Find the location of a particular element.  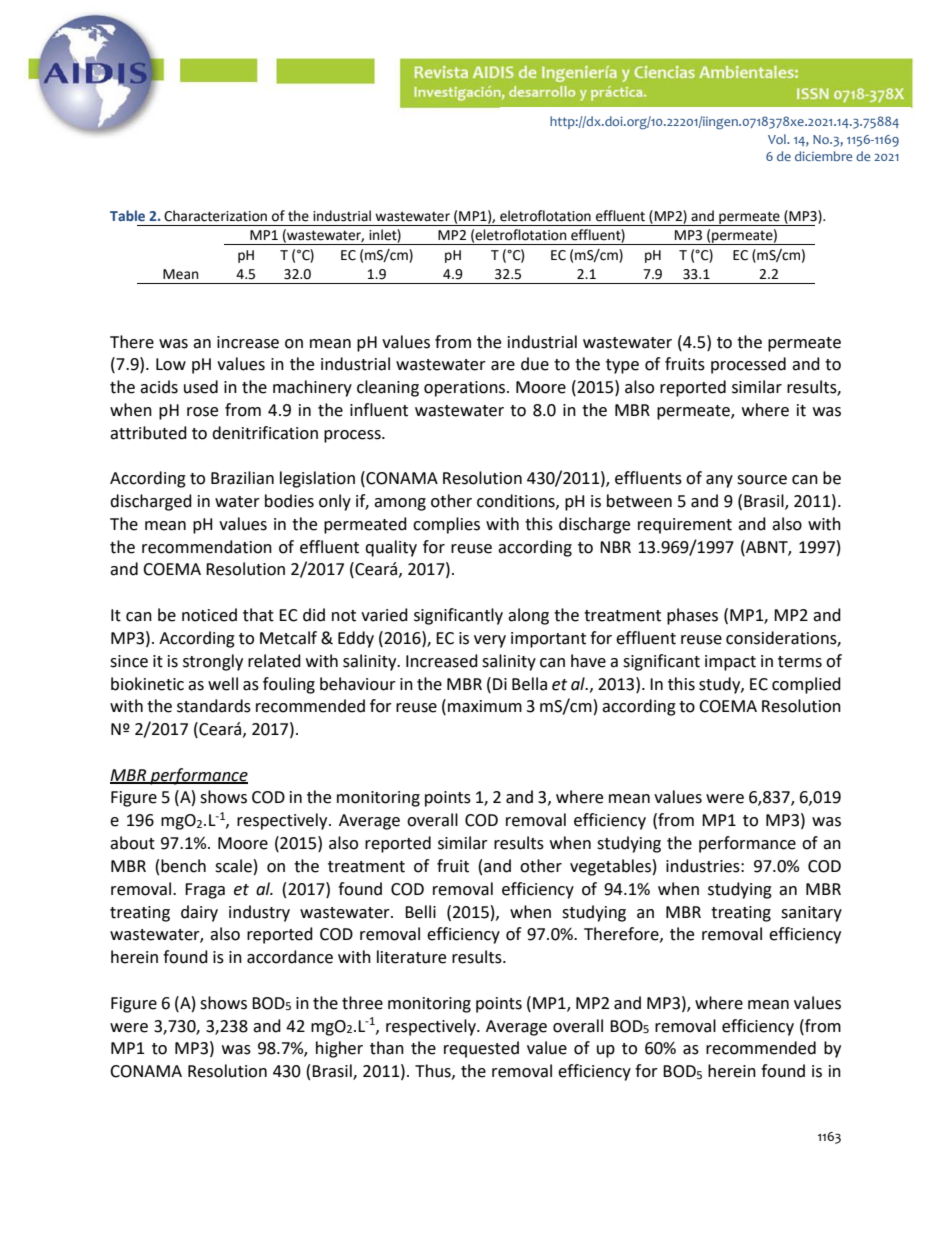

diciembre is located at coordinates (823, 156).
